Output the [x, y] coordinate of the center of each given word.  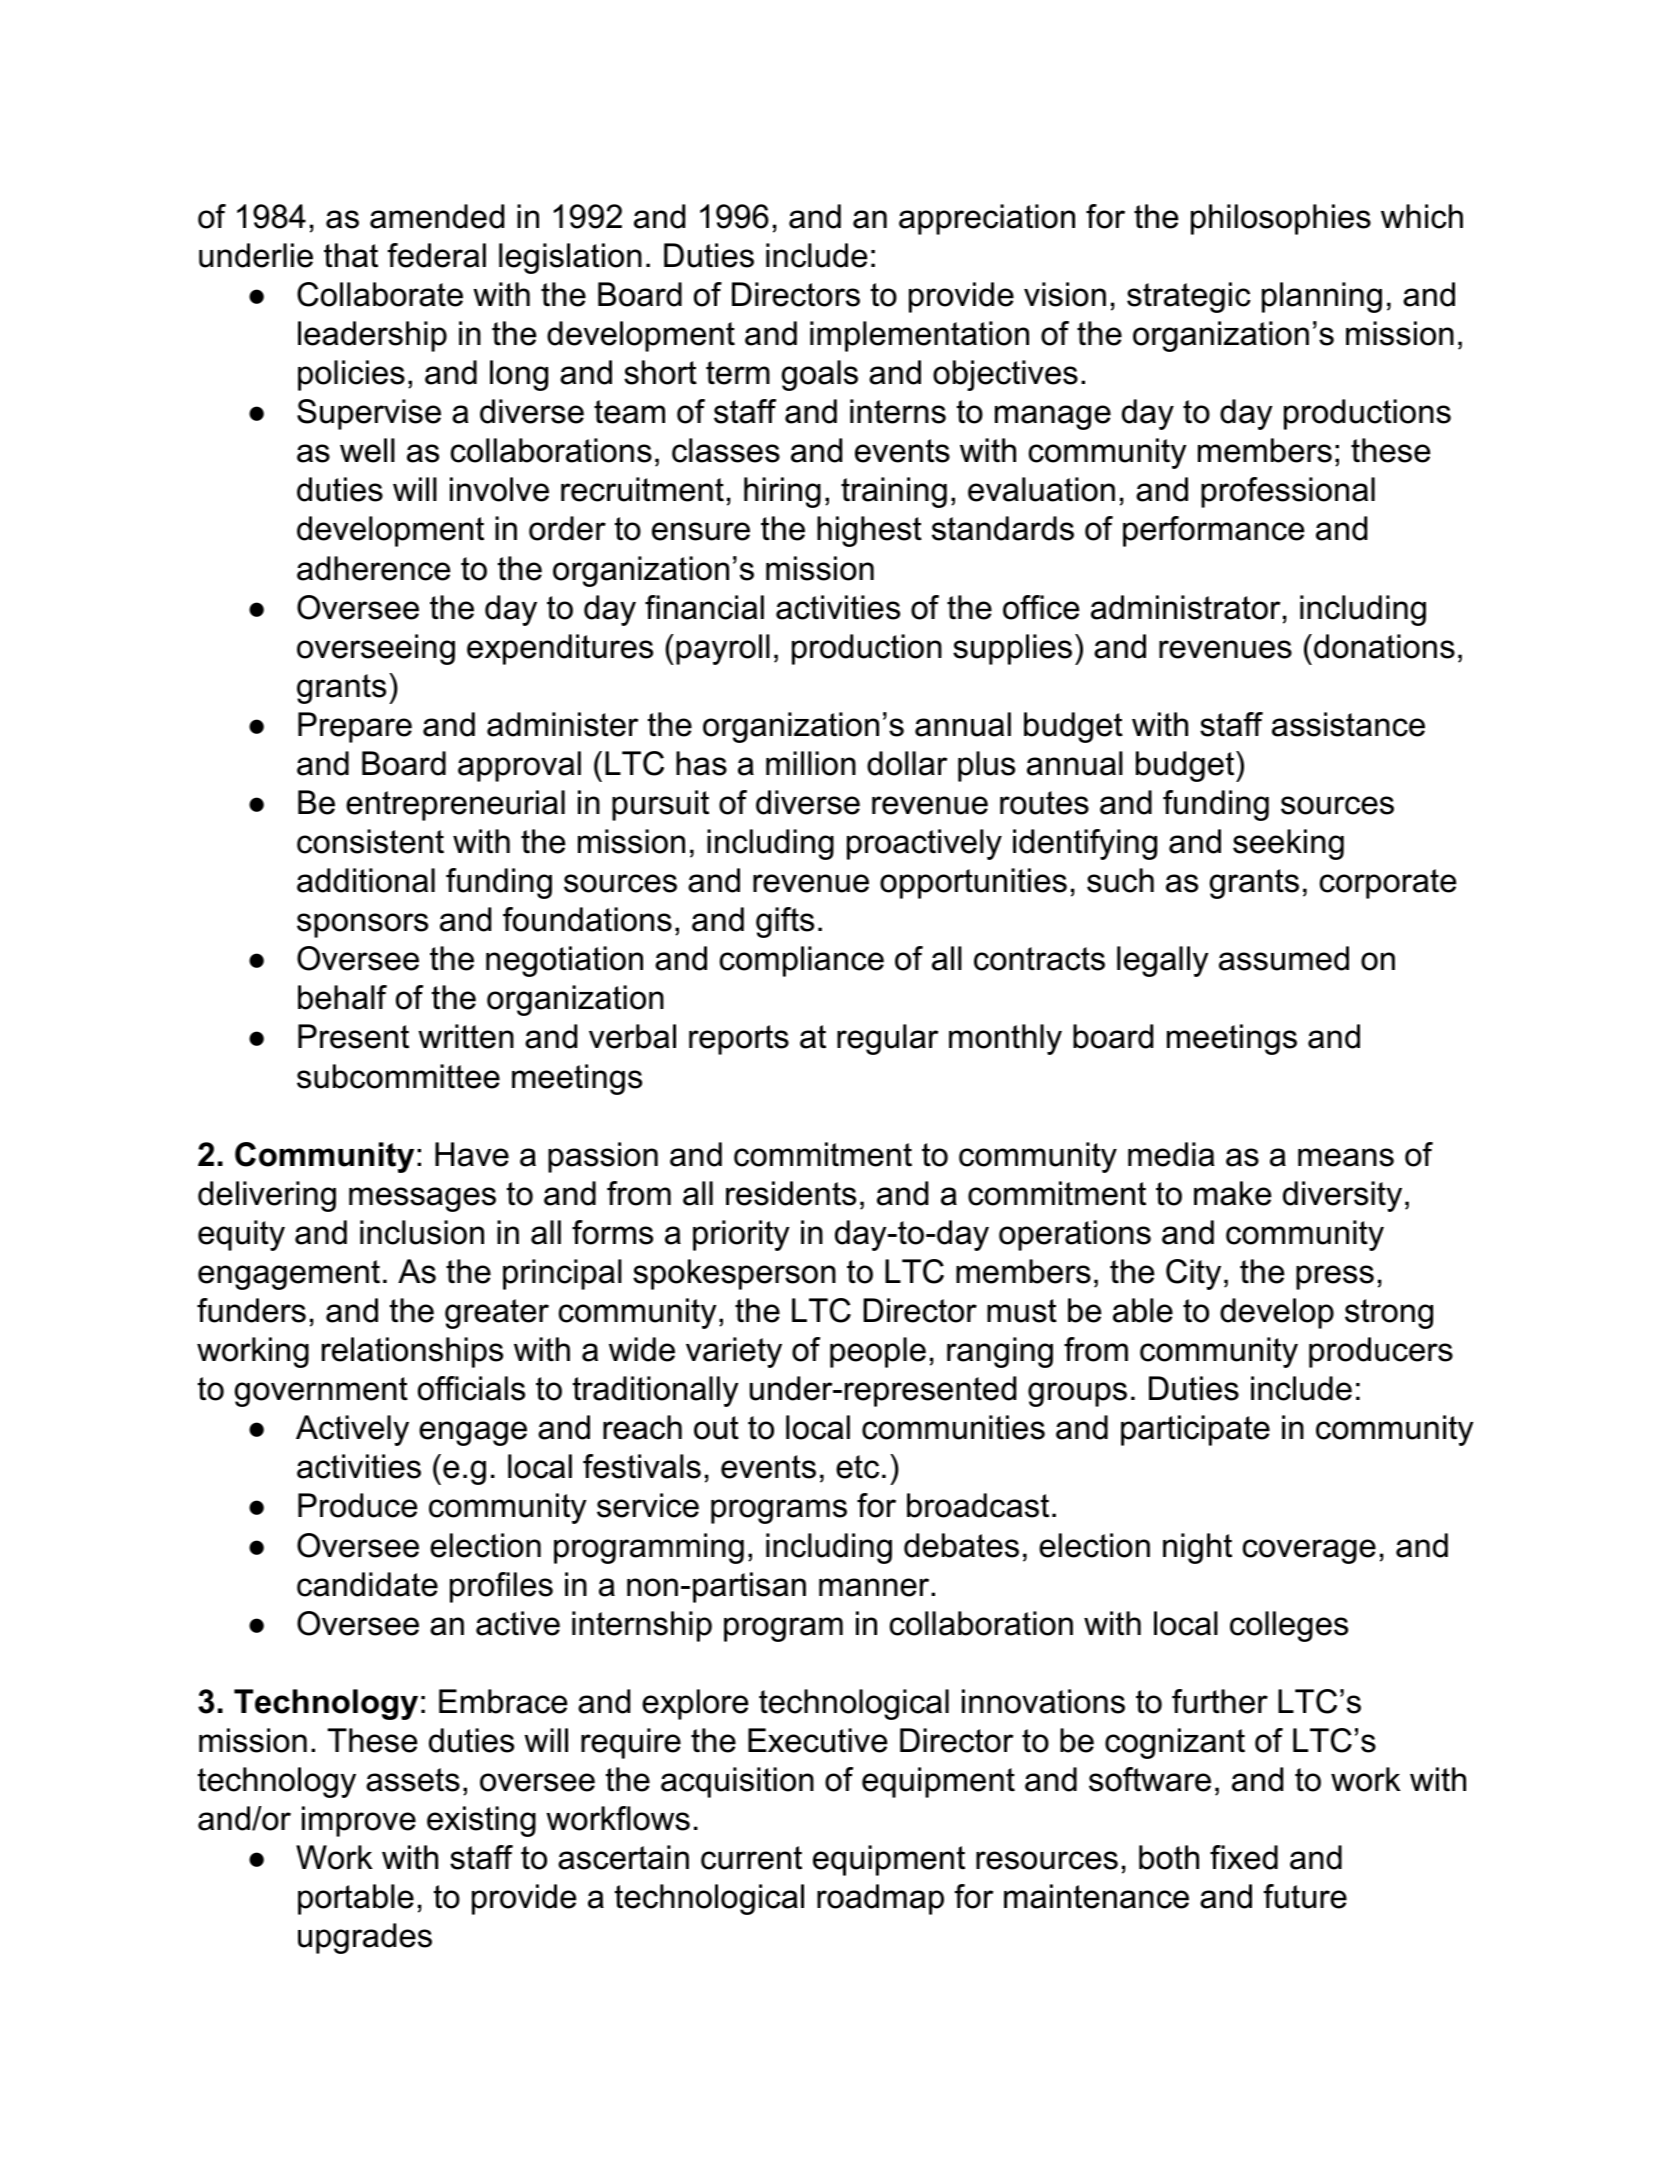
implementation [919, 336]
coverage [1309, 1551]
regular [888, 1039]
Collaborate [380, 294]
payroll [723, 649]
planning [1322, 297]
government [321, 1392]
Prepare [355, 727]
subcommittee [398, 1076]
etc [857, 1467]
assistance [1348, 724]
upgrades [365, 1938]
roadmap [880, 1899]
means [1346, 1157]
